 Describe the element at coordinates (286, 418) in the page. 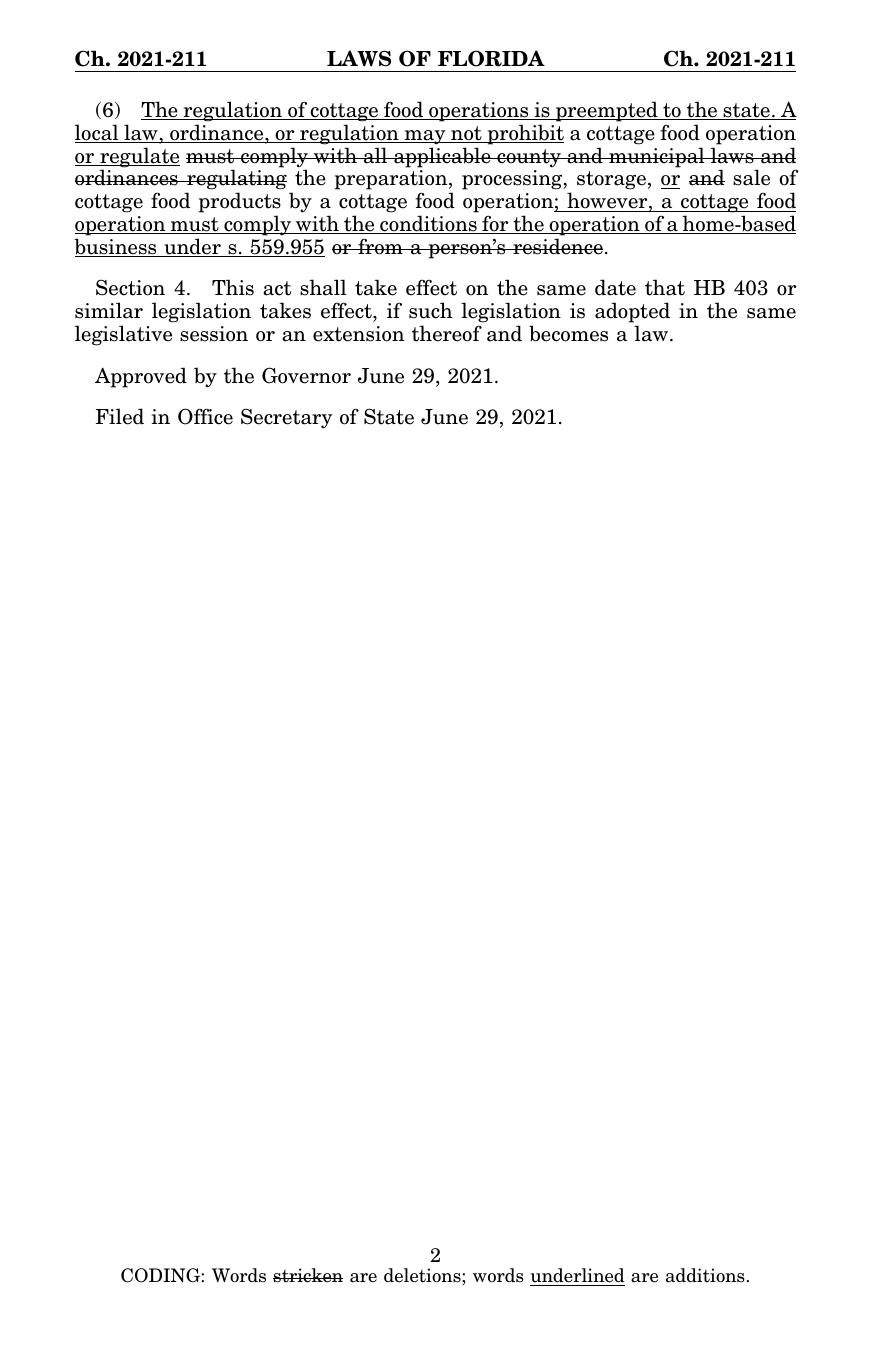

I see `Secretary` at that location.
